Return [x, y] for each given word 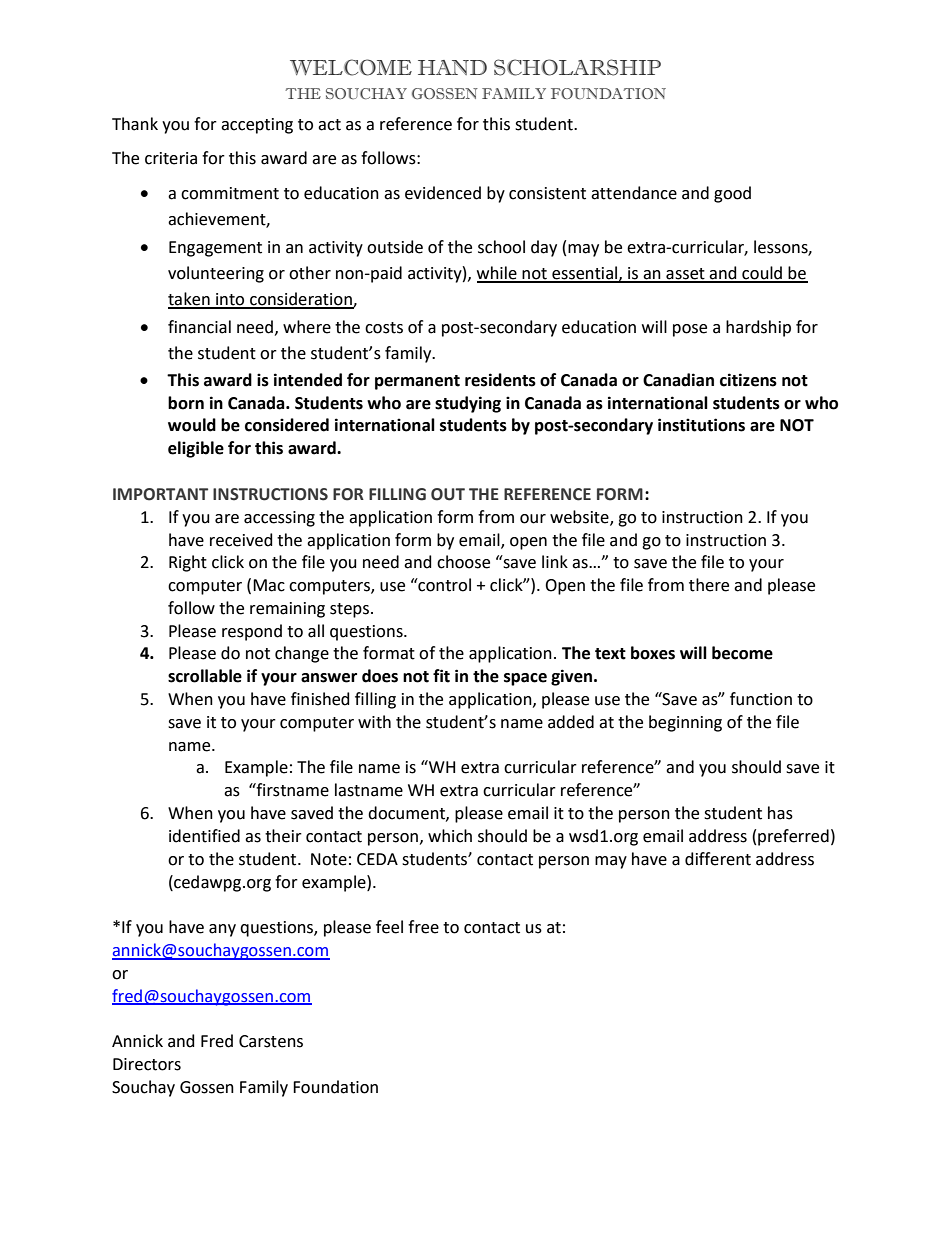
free [423, 927]
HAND [452, 67]
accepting [257, 126]
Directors [147, 1064]
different [718, 859]
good [732, 194]
